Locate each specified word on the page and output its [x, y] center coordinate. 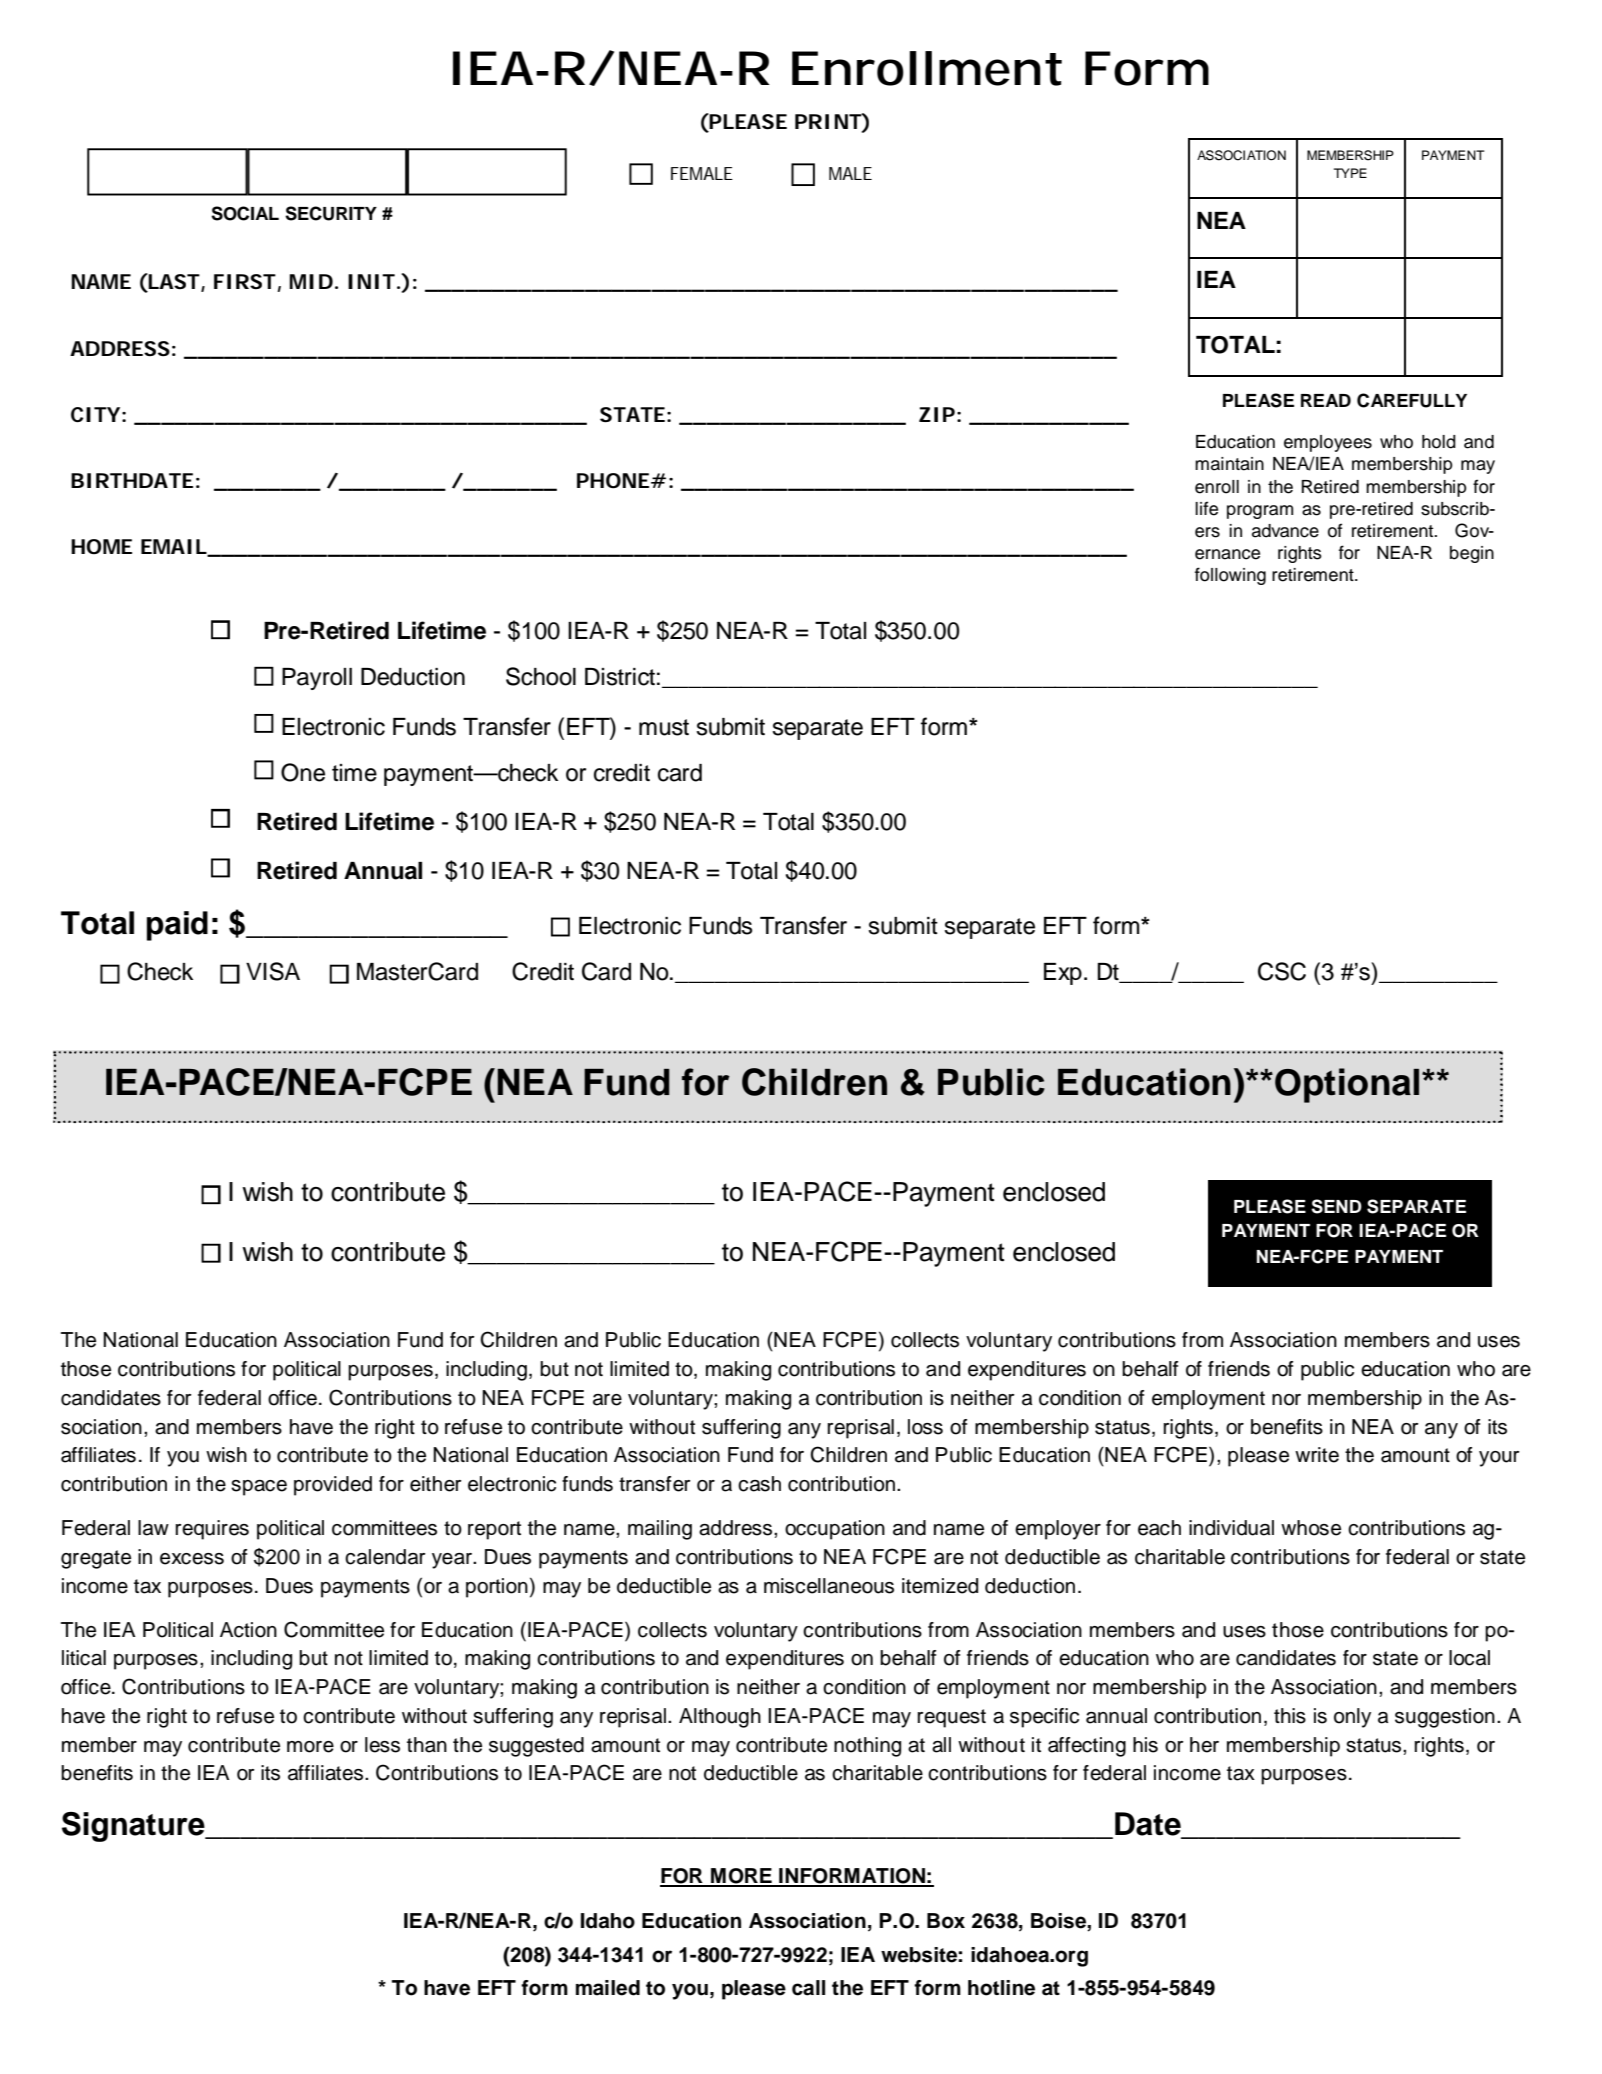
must [664, 727]
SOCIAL [245, 213]
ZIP [937, 414]
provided [333, 1486]
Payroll [317, 679]
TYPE [1350, 173]
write [1317, 1455]
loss [925, 1427]
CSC [1282, 971]
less [382, 1745]
